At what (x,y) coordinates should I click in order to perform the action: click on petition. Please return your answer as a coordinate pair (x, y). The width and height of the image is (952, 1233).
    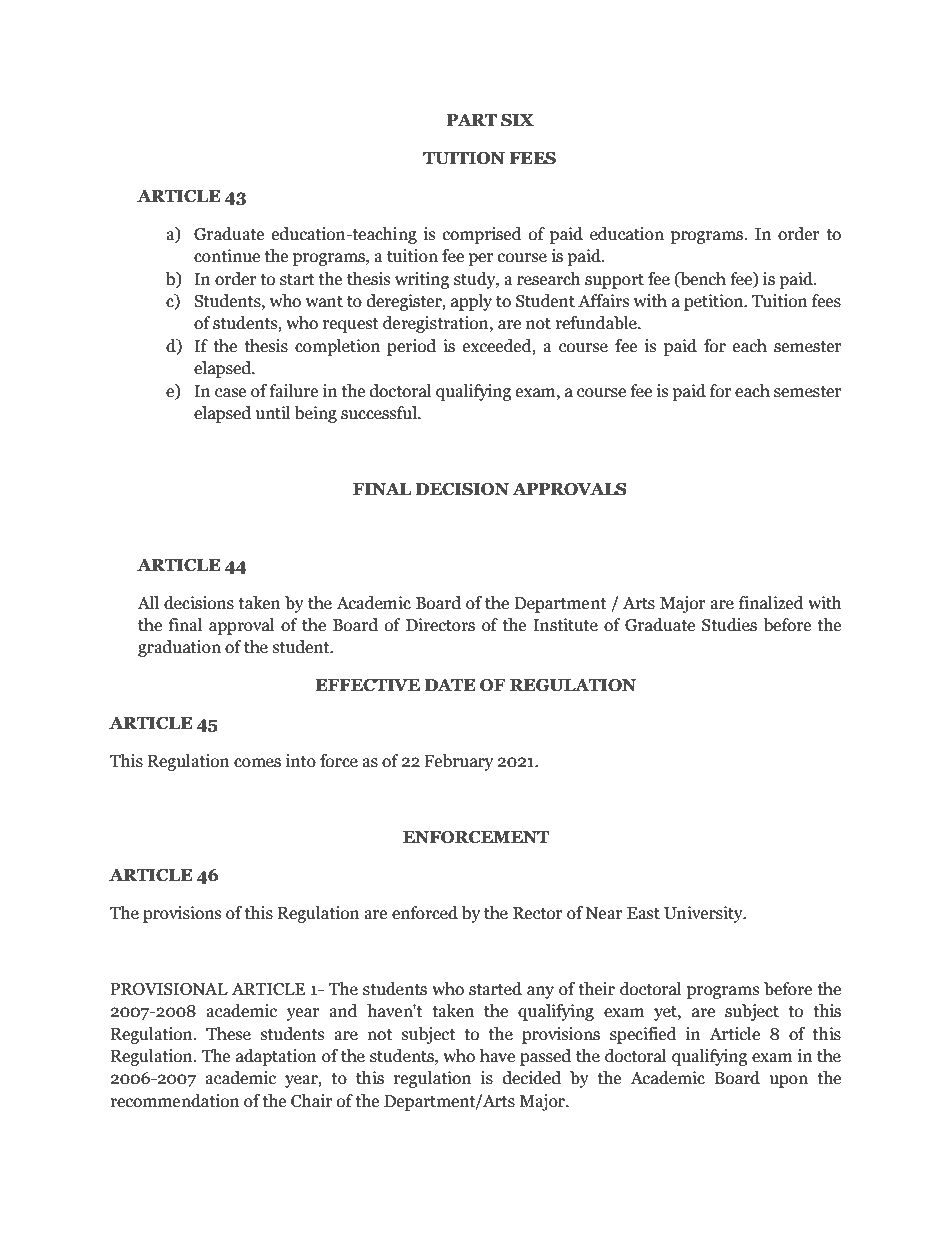
    Looking at the image, I should click on (715, 302).
